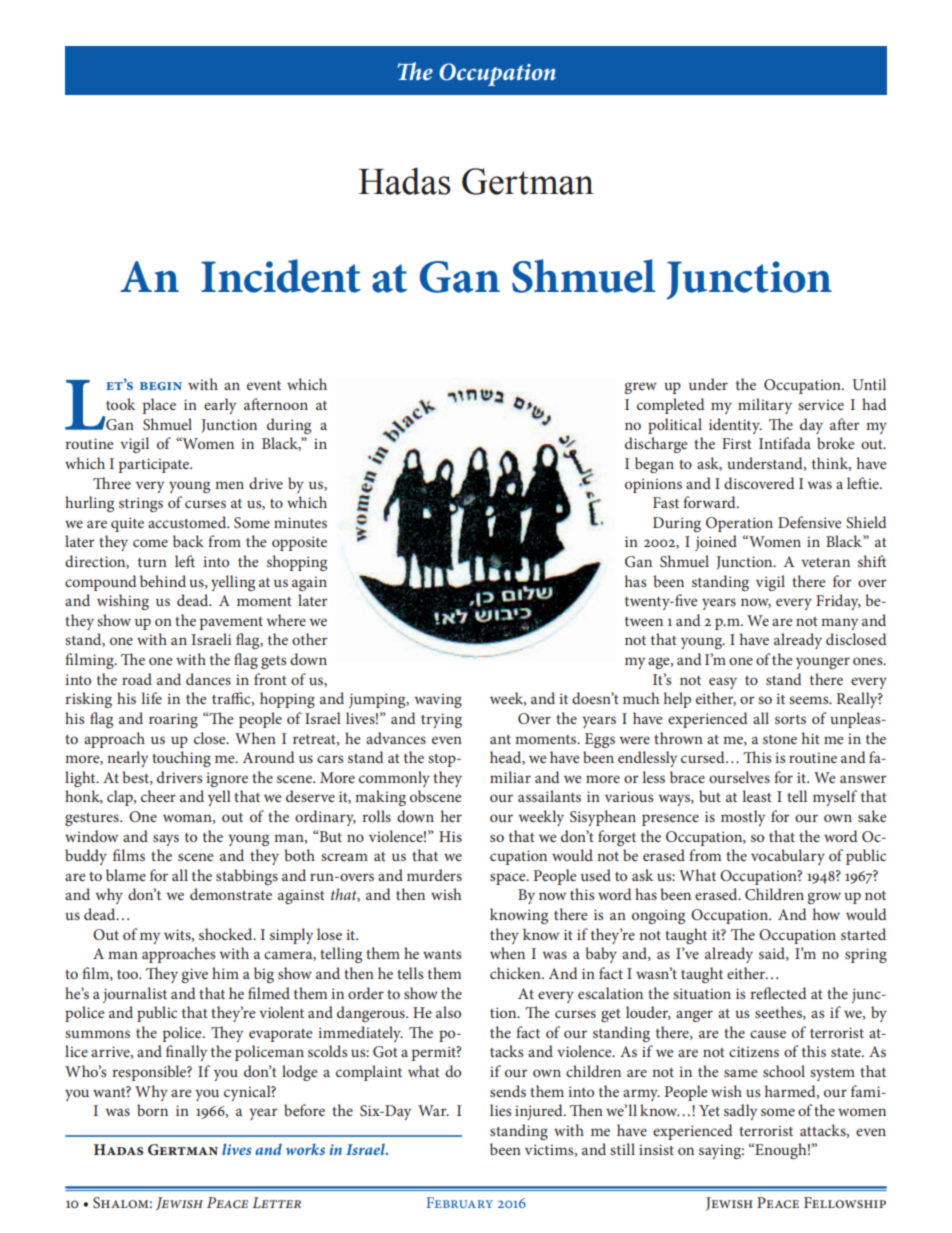 The image size is (952, 1233). Describe the element at coordinates (869, 384) in the screenshot. I see `Until` at that location.
